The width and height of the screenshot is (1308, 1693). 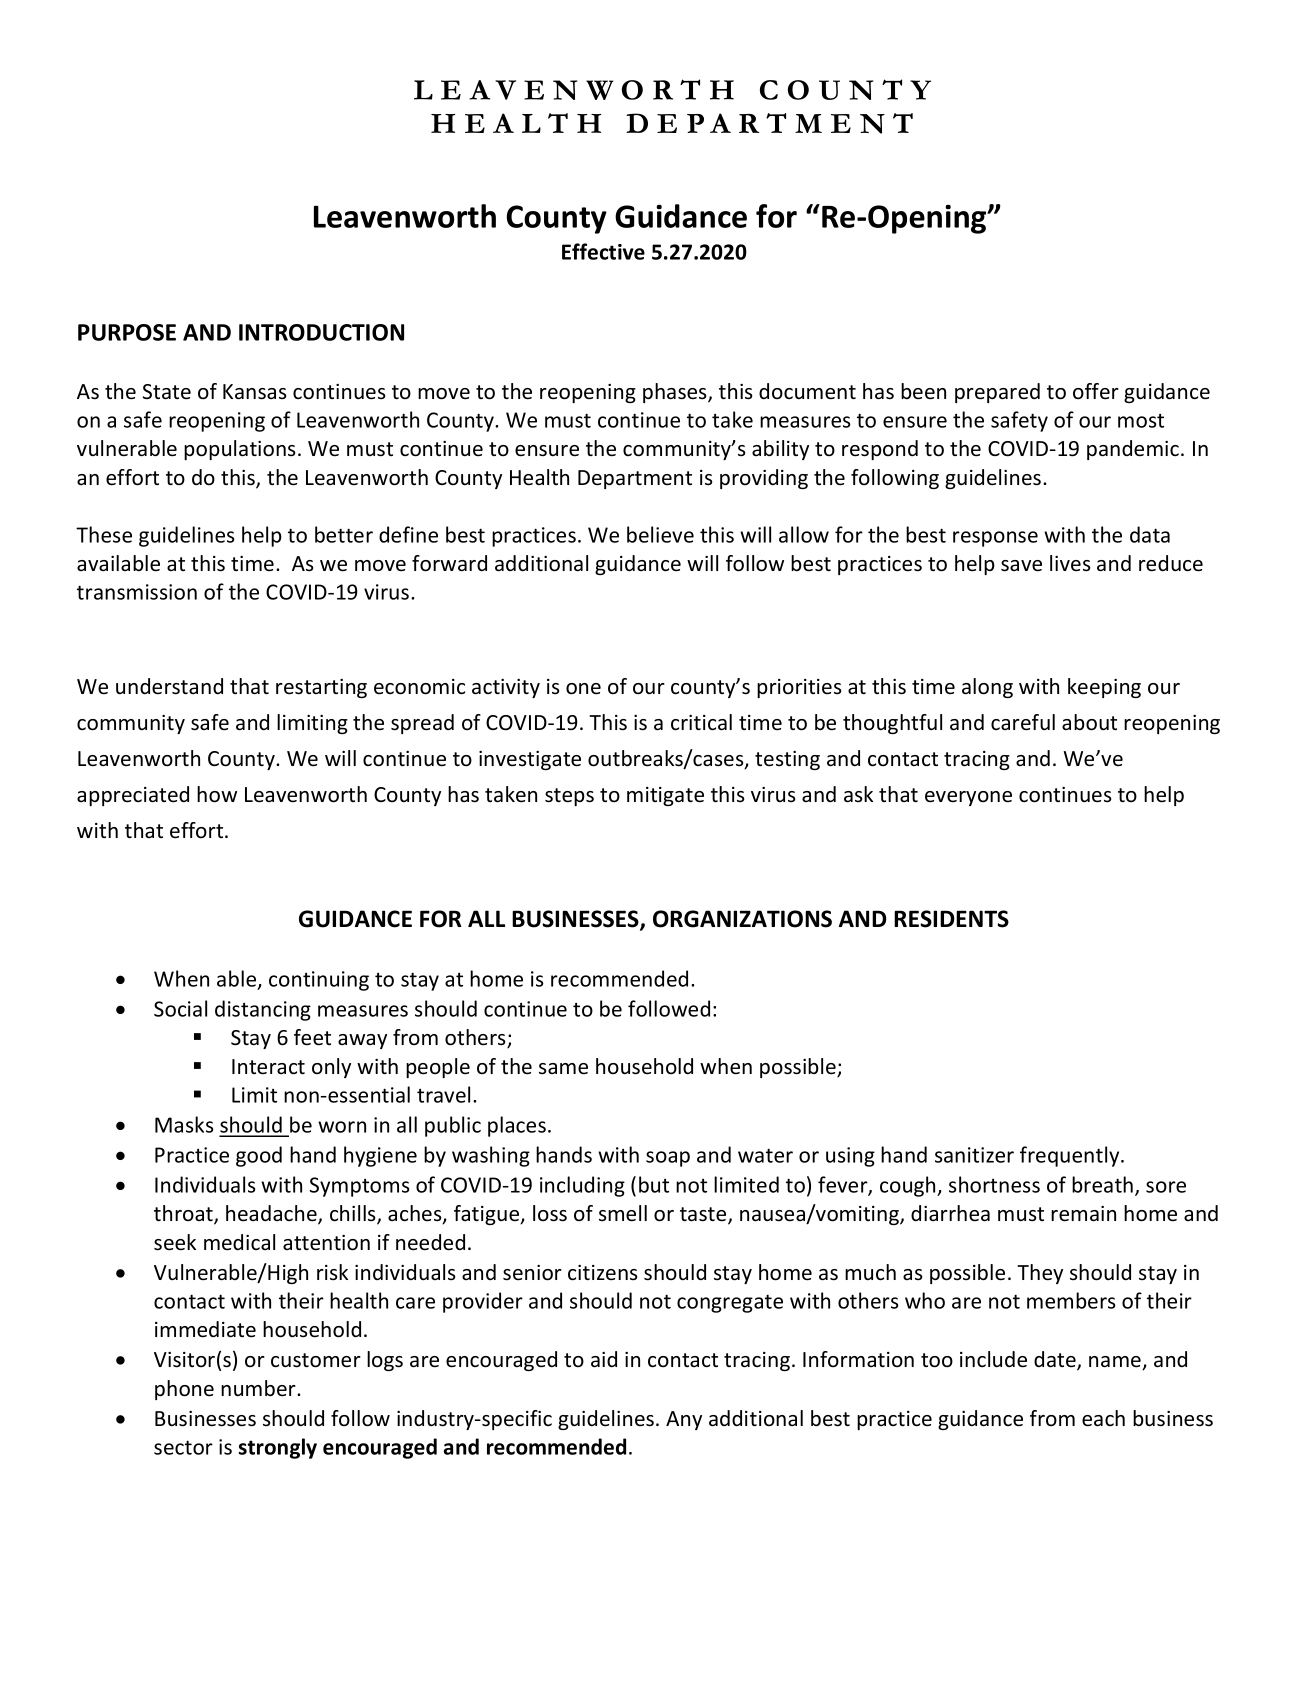 I want to click on each, so click(x=1103, y=1418).
